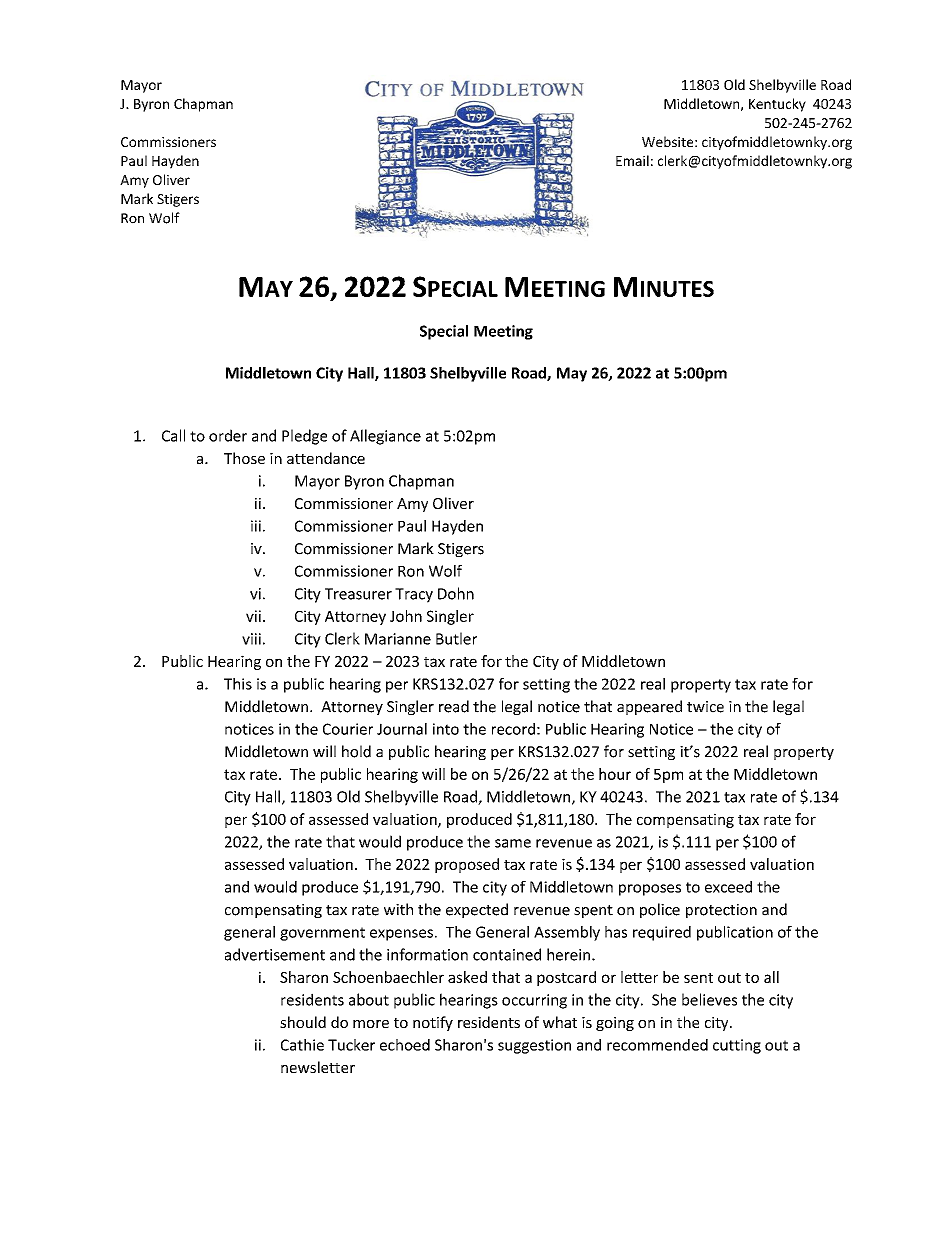 This screenshot has width=952, height=1233. What do you see at coordinates (238, 684) in the screenshot?
I see `This` at bounding box center [238, 684].
